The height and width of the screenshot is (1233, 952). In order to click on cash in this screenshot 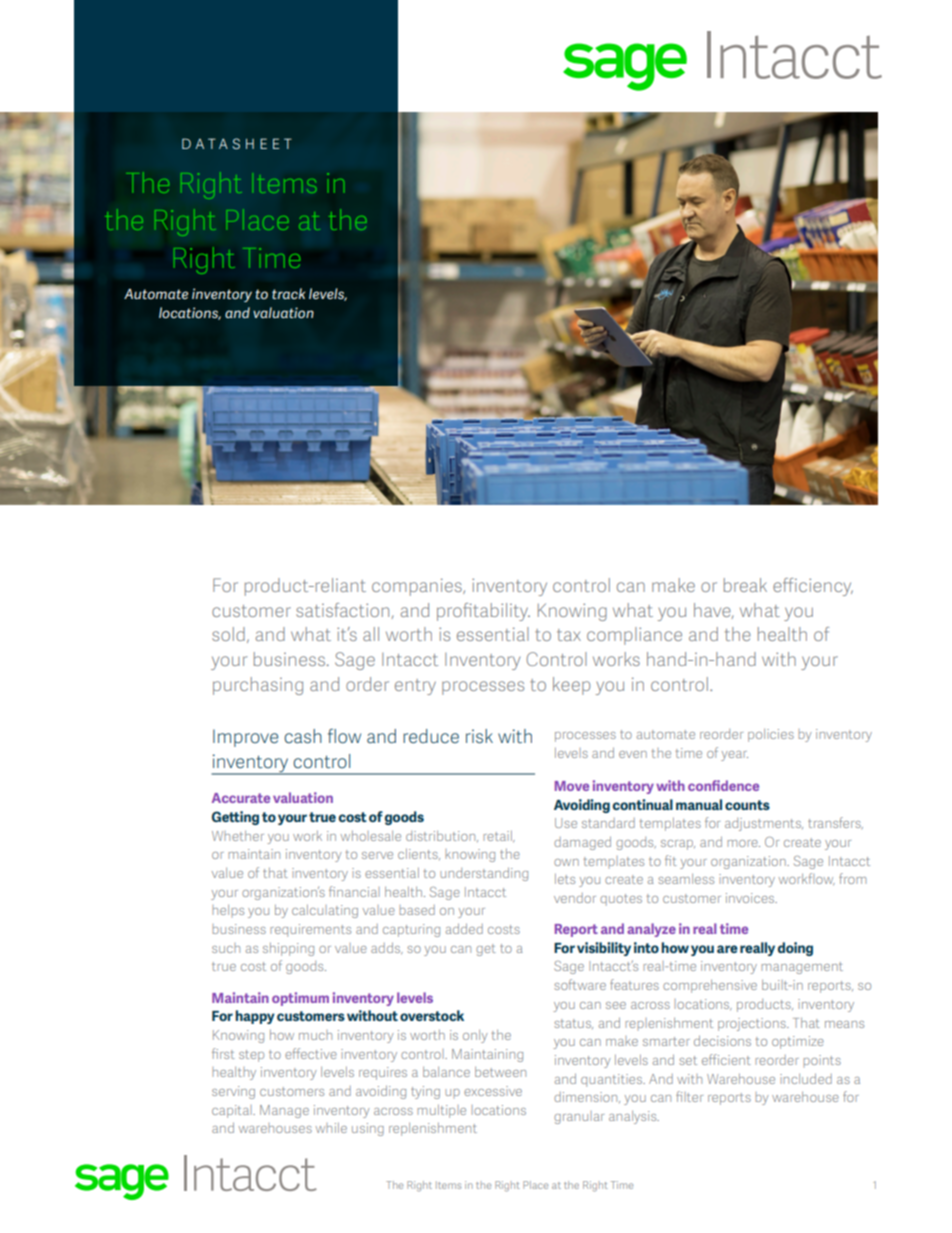, I will do `click(303, 736)`.
